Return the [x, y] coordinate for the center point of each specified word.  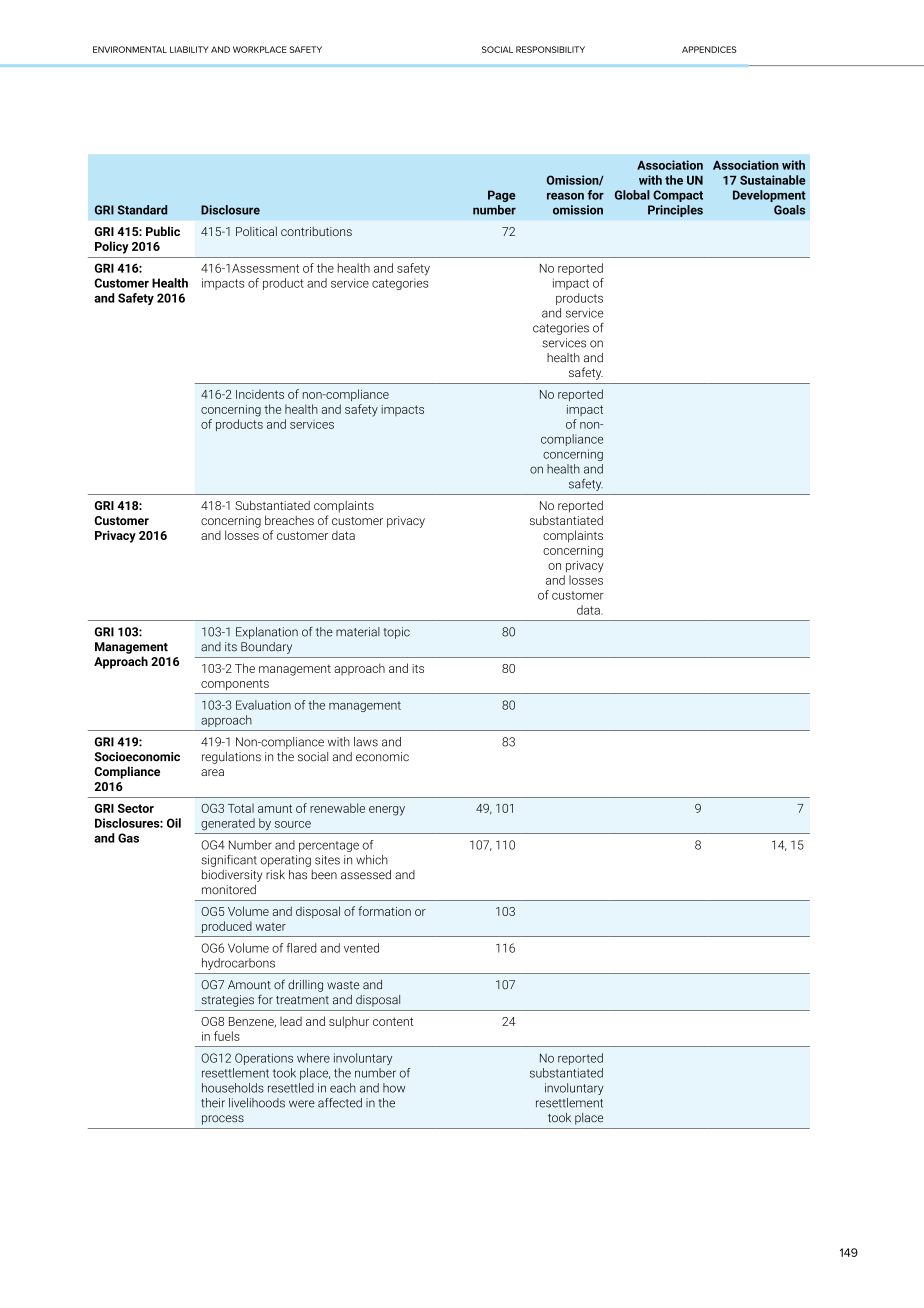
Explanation [267, 633]
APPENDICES [709, 49]
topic [397, 633]
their [213, 1103]
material [358, 632]
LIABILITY [189, 49]
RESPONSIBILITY [550, 49]
